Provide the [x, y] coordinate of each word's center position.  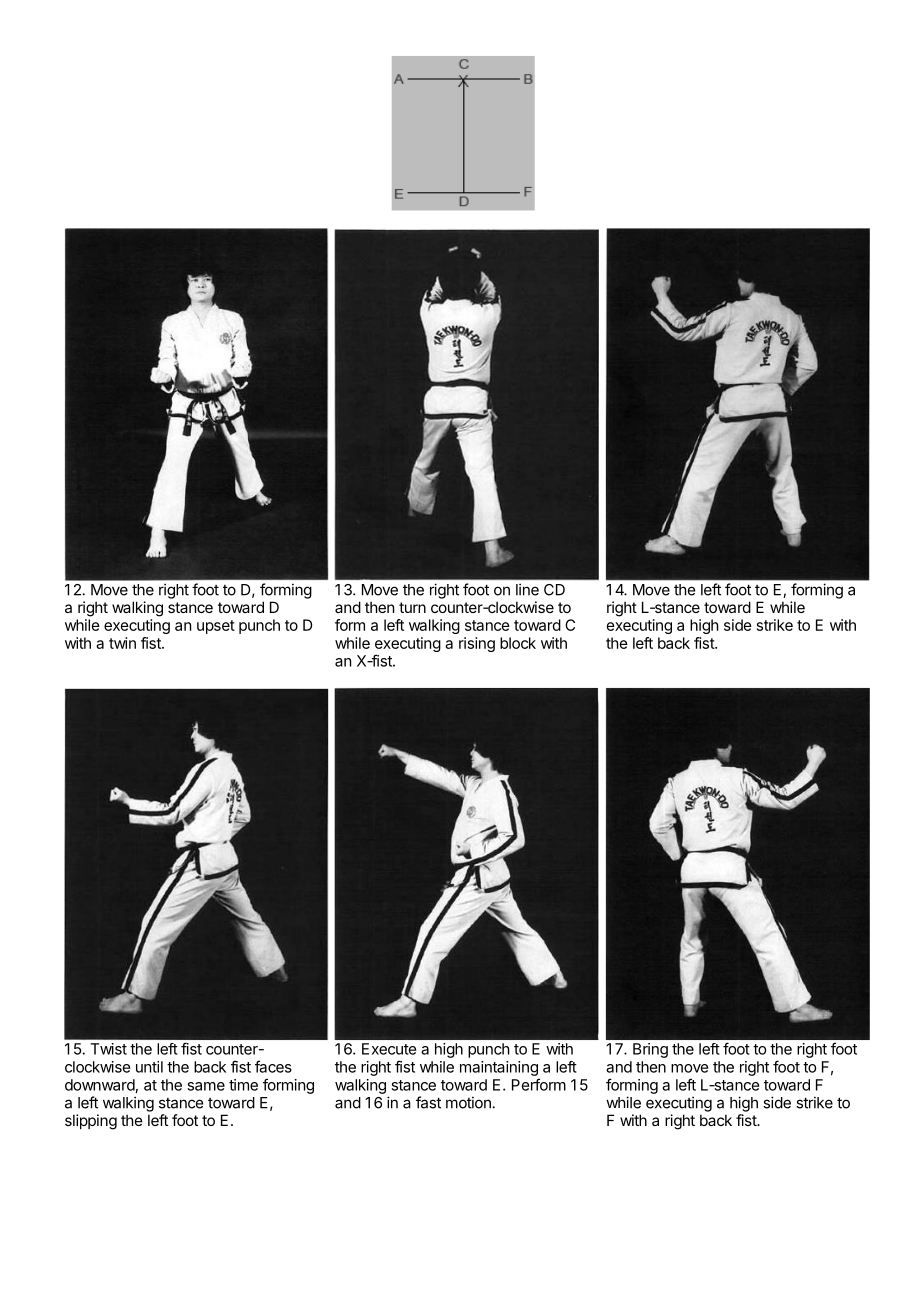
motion [468, 1102]
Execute [389, 1049]
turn [412, 607]
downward [100, 1085]
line [527, 589]
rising [477, 644]
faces [273, 1066]
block [518, 643]
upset [216, 627]
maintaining [499, 1068]
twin [122, 643]
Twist [109, 1049]
